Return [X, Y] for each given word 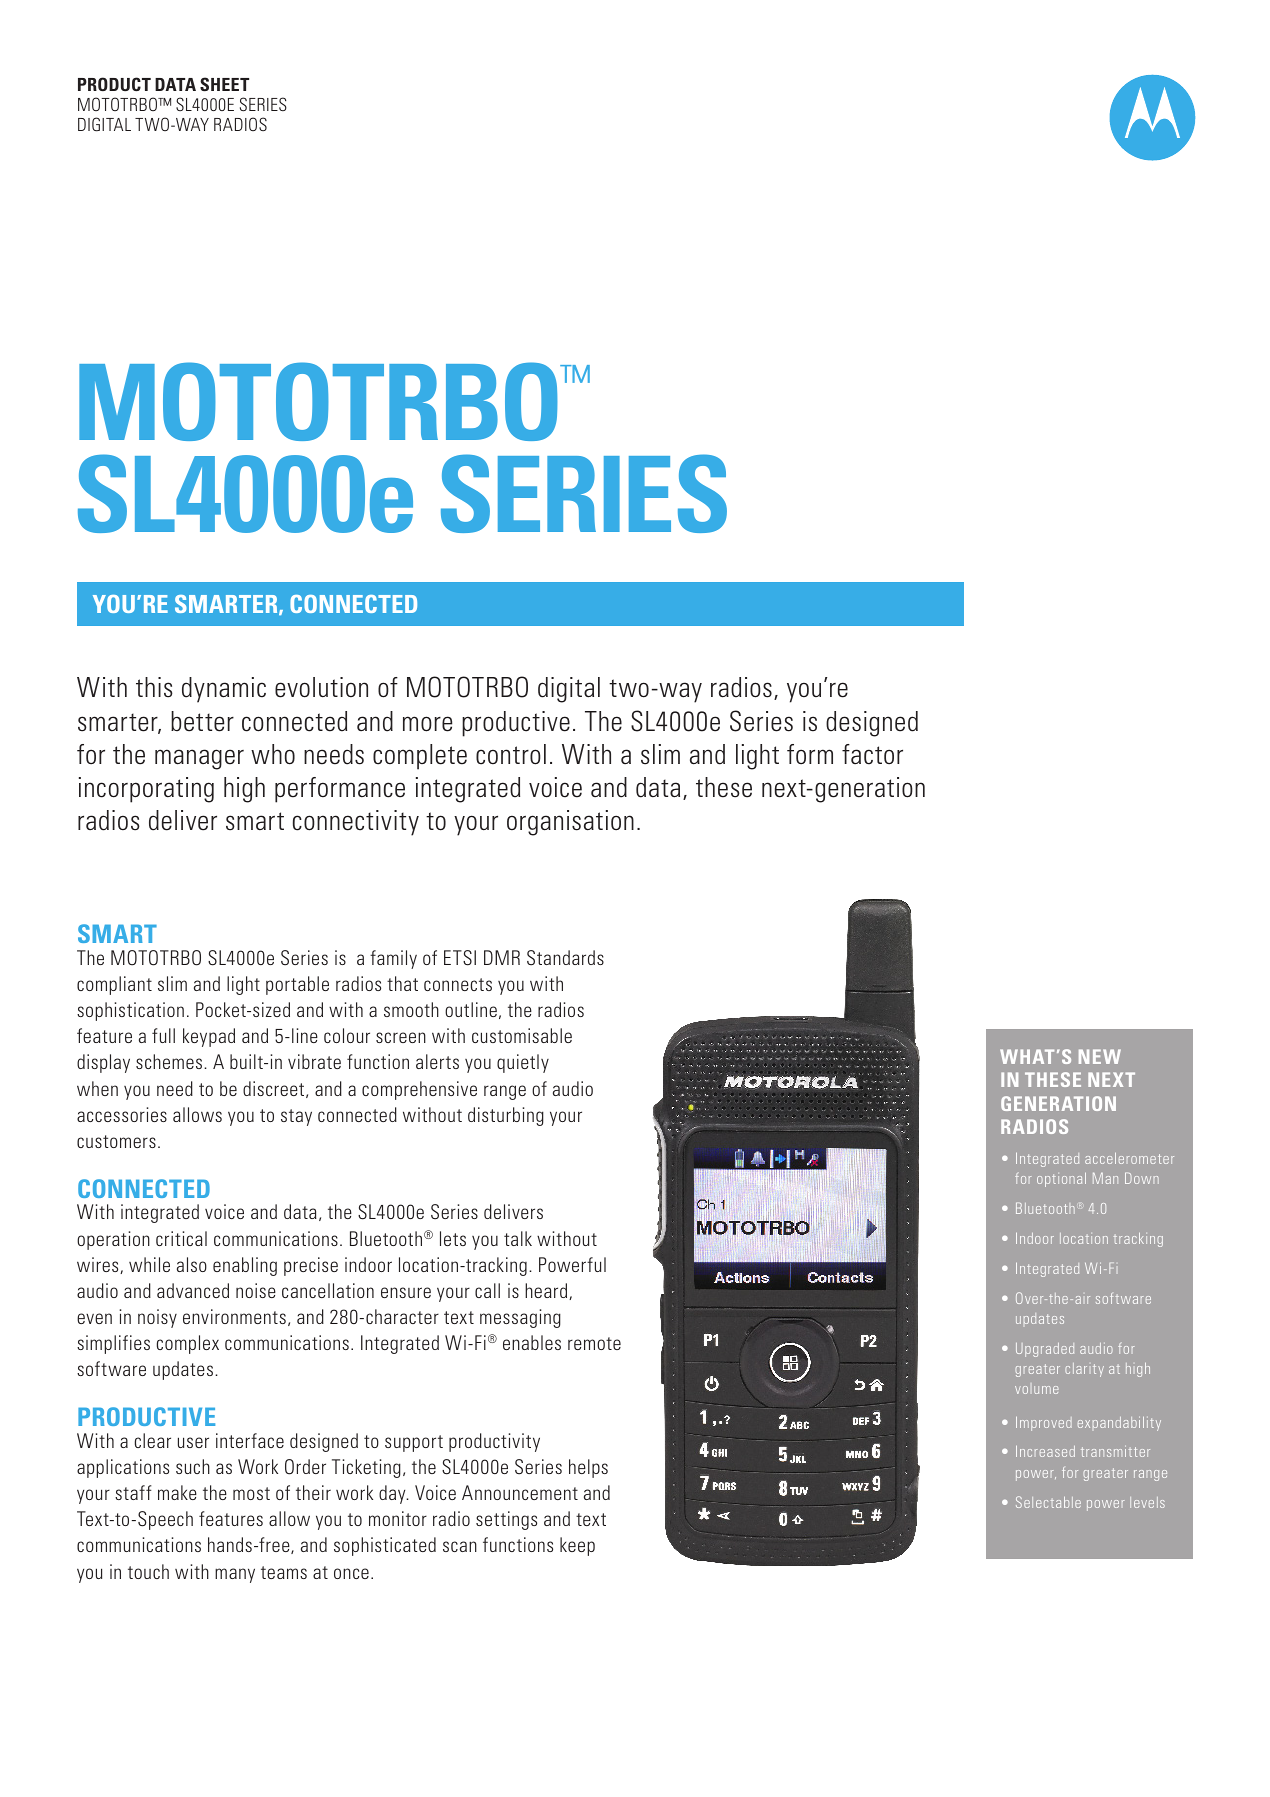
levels [1147, 1502]
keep [577, 1546]
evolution [321, 687]
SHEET [224, 84]
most [251, 1493]
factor [872, 754]
